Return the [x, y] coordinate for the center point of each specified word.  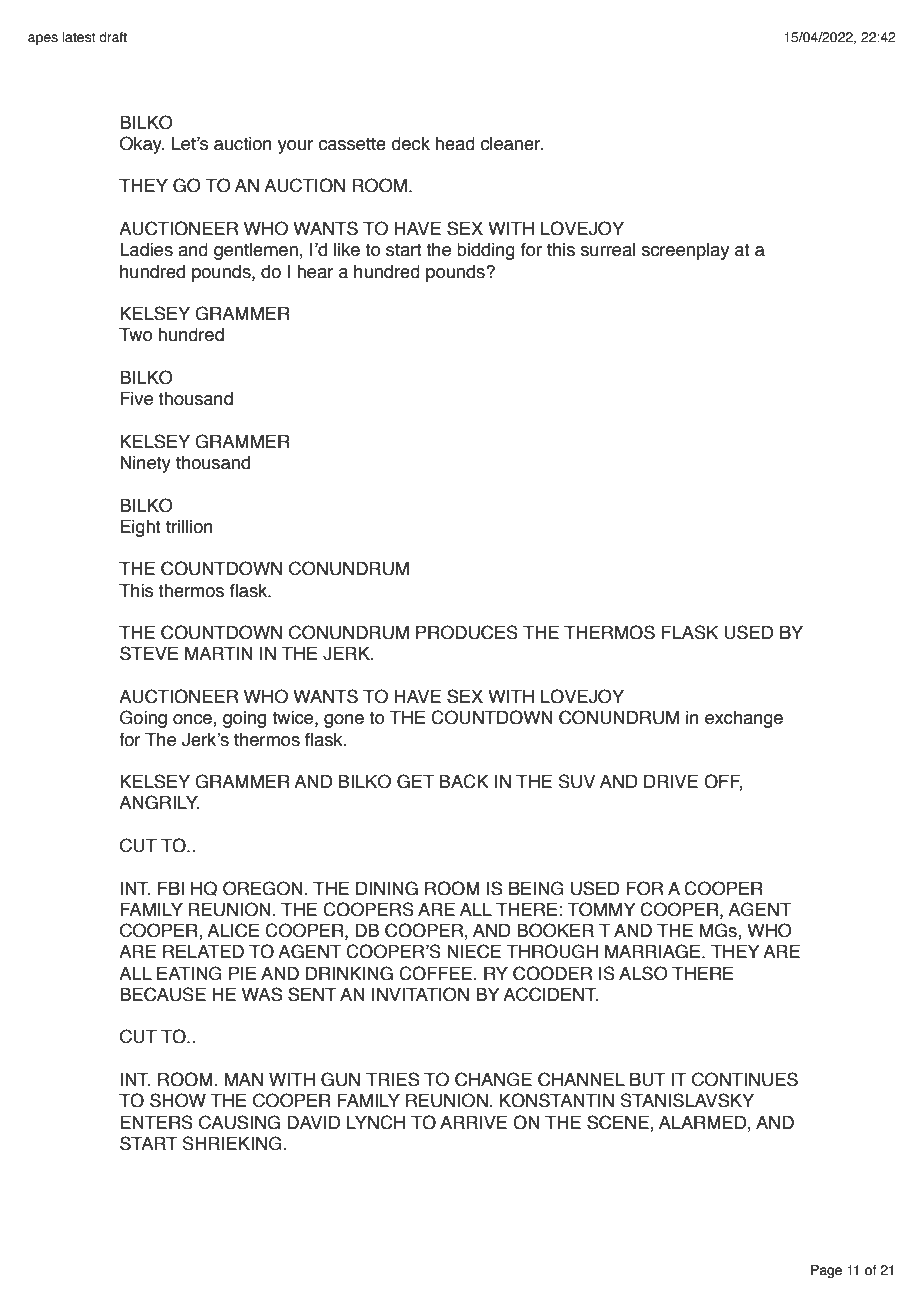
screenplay [685, 251]
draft [113, 37]
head [455, 144]
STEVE [149, 653]
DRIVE [671, 781]
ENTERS [156, 1122]
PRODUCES [467, 632]
